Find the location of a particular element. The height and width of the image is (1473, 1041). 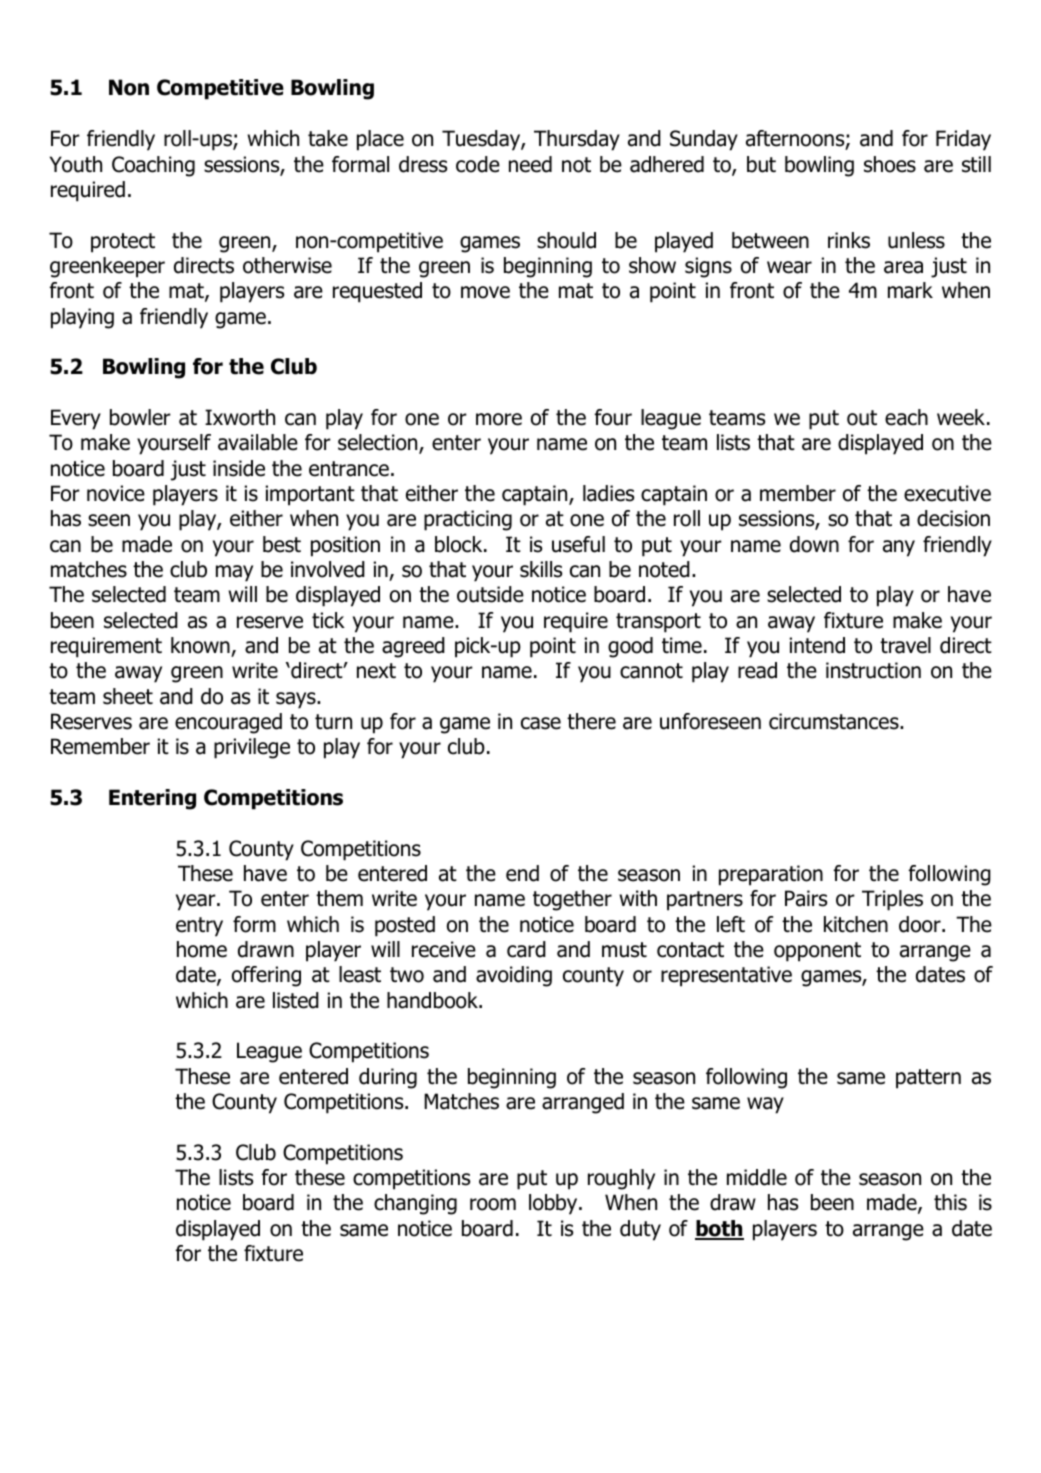

this is located at coordinates (950, 1202).
